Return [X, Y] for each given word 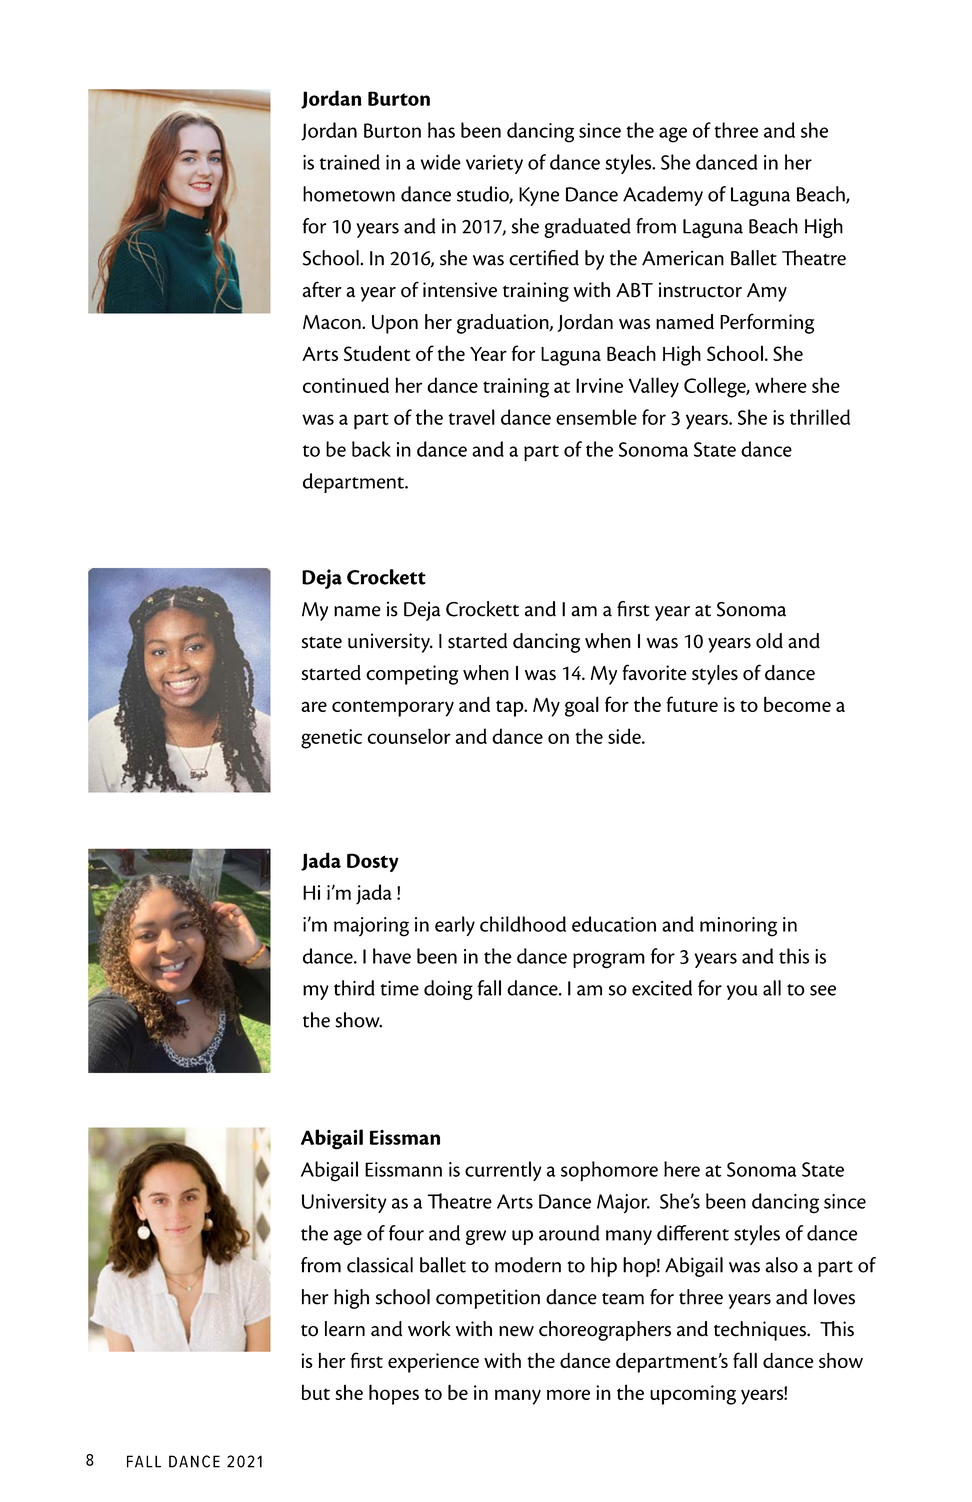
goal [582, 706]
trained [350, 162]
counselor [409, 736]
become [797, 704]
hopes [394, 1394]
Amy [767, 292]
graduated [587, 228]
